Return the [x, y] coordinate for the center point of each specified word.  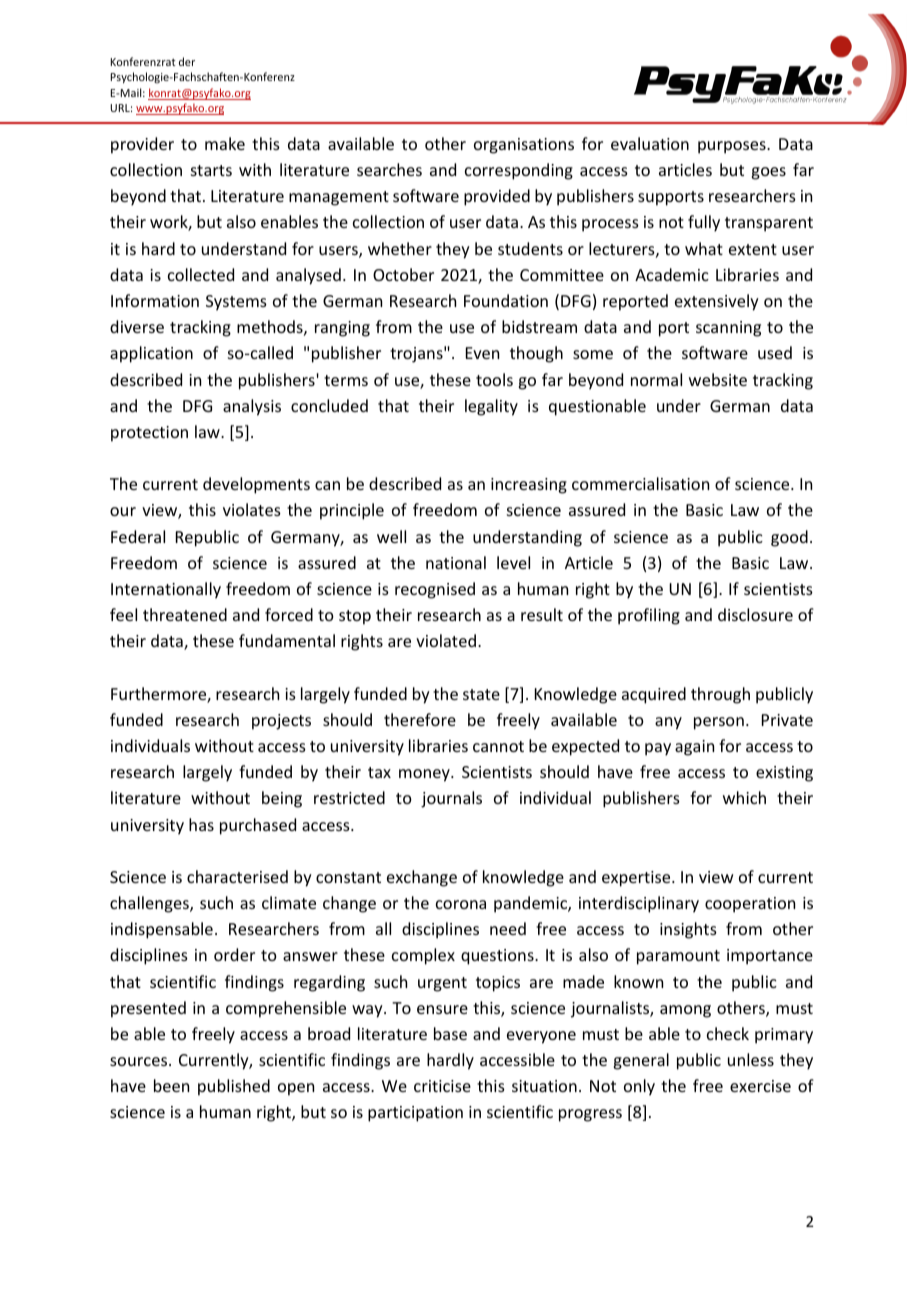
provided [497, 197]
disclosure [755, 614]
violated [446, 640]
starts [211, 170]
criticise [442, 1086]
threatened [185, 614]
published [234, 1087]
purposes [733, 147]
